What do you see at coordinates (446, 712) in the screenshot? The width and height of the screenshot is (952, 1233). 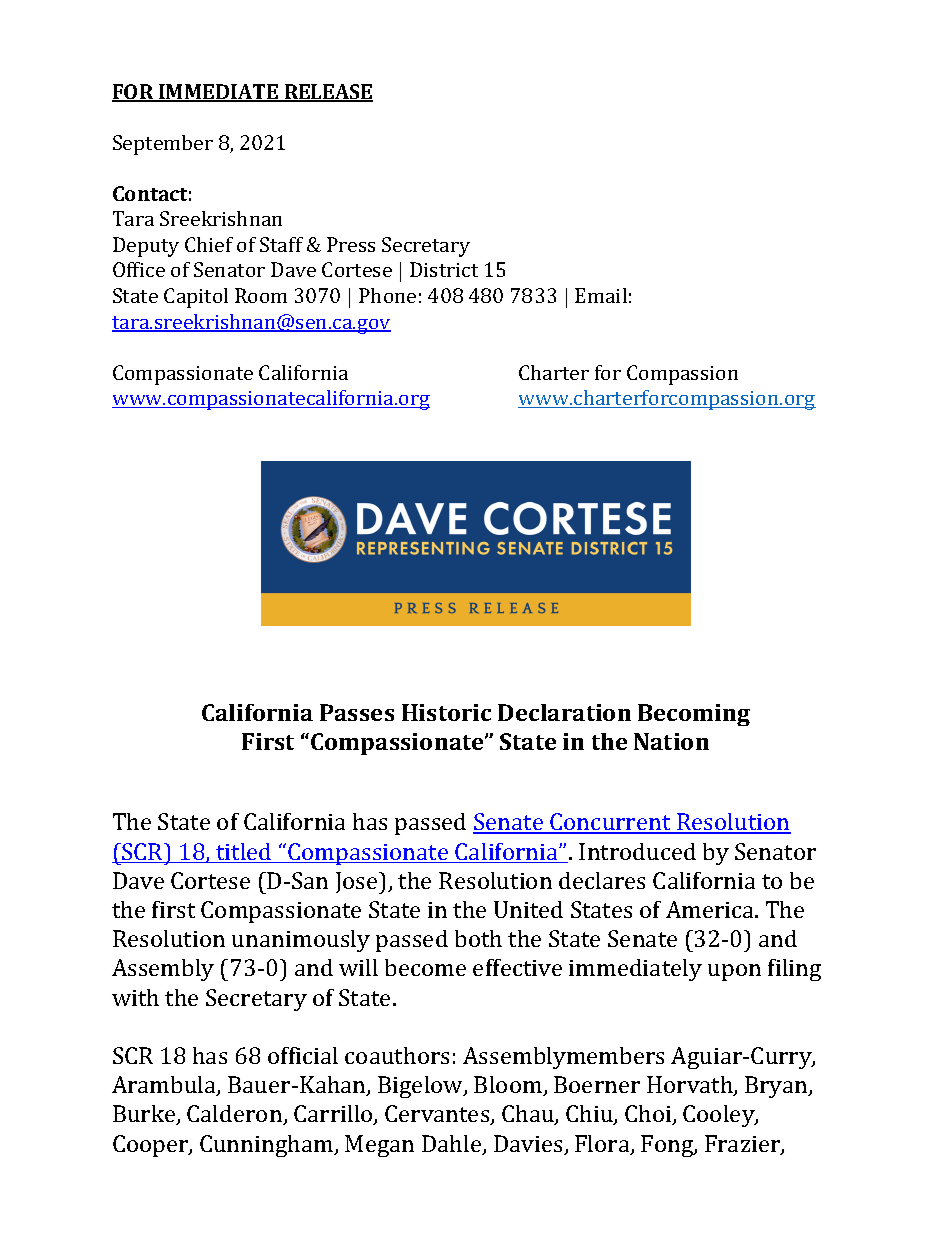 I see `Historic` at bounding box center [446, 712].
